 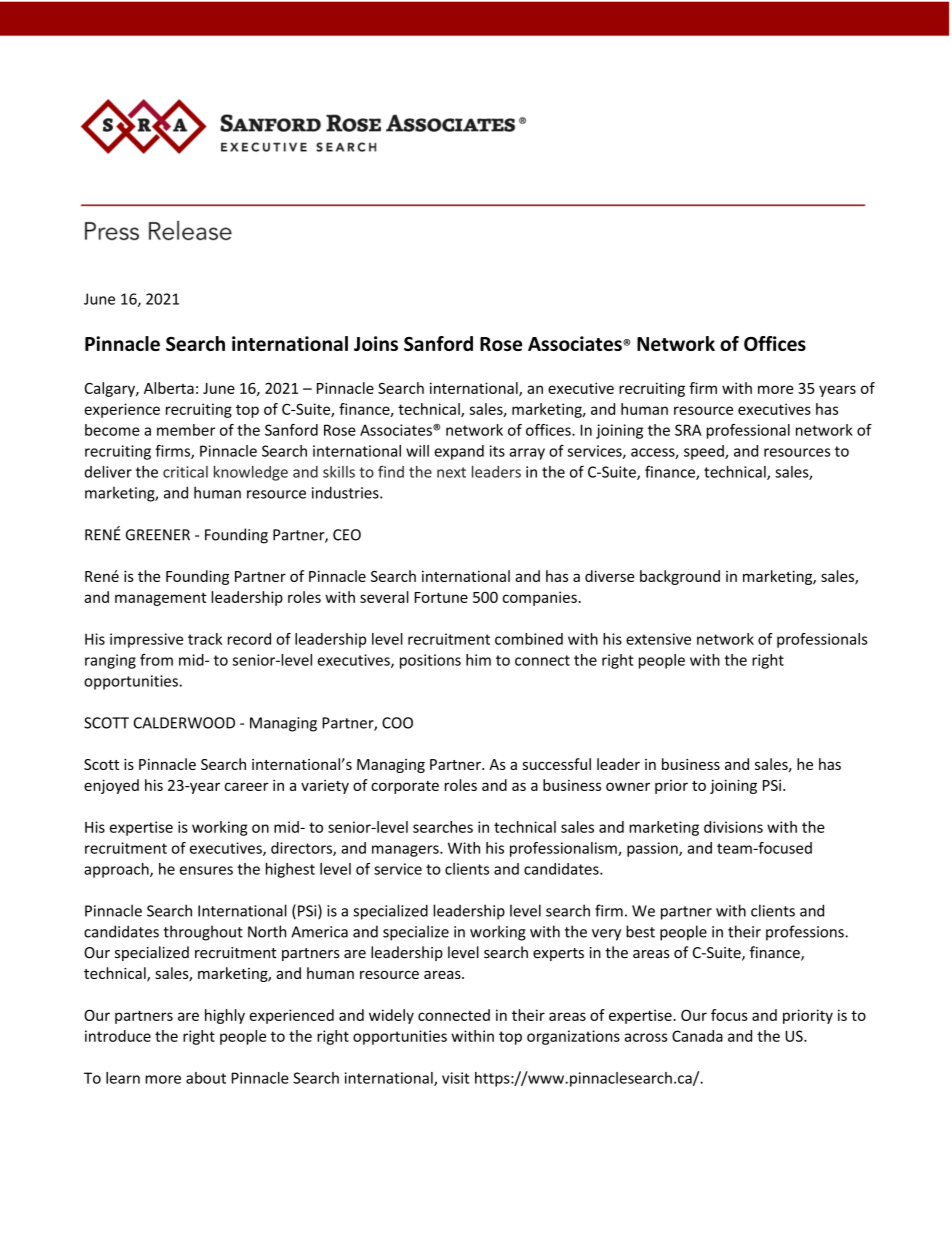 What do you see at coordinates (688, 430) in the screenshot?
I see `SRA` at bounding box center [688, 430].
